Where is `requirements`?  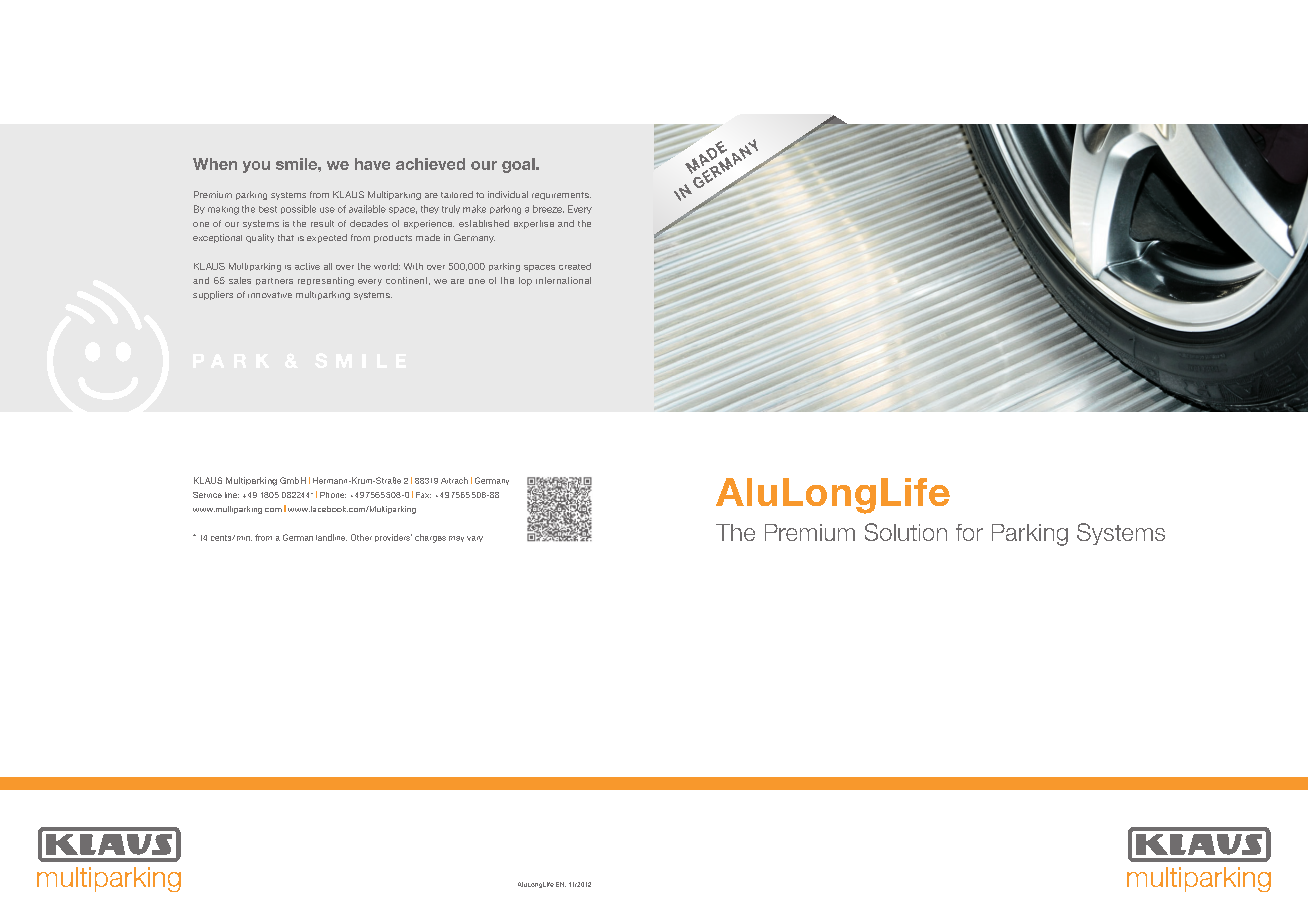
requirements is located at coordinates (561, 196).
